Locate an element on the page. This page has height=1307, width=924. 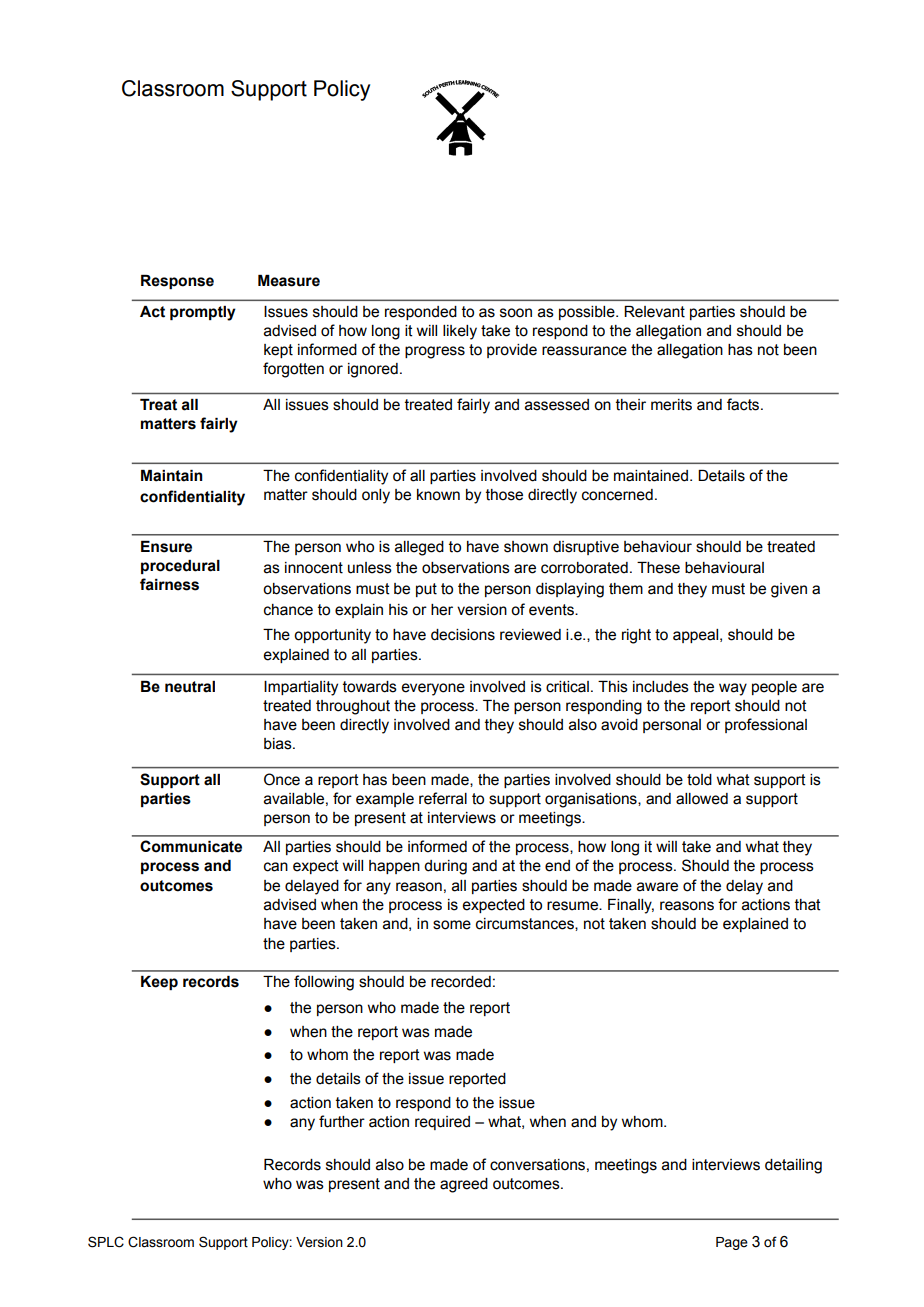
promptly is located at coordinates (203, 313).
